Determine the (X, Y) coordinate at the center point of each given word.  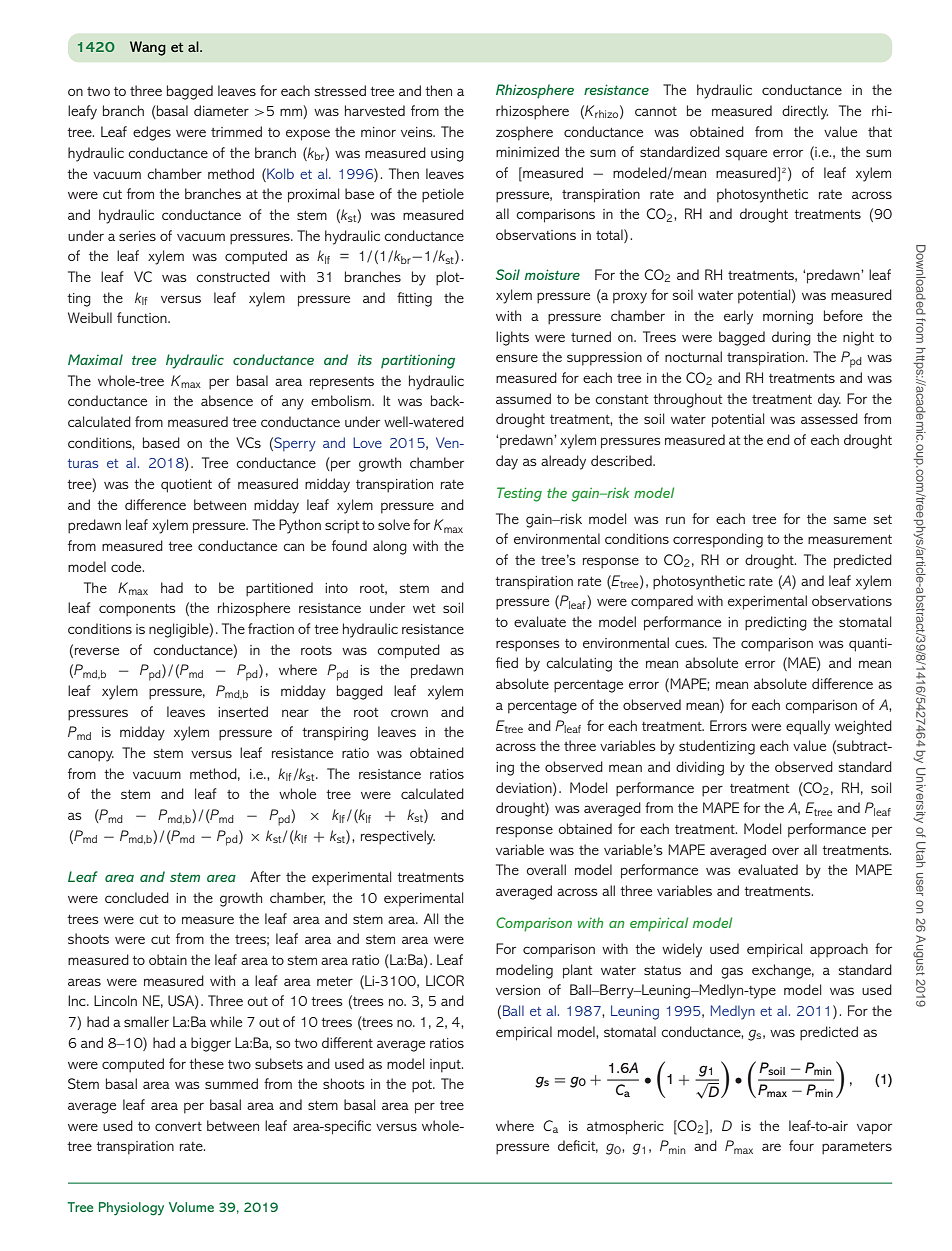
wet (424, 608)
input (446, 1066)
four (801, 1145)
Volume (191, 1207)
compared (662, 602)
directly (805, 112)
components (137, 610)
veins (418, 132)
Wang (148, 48)
